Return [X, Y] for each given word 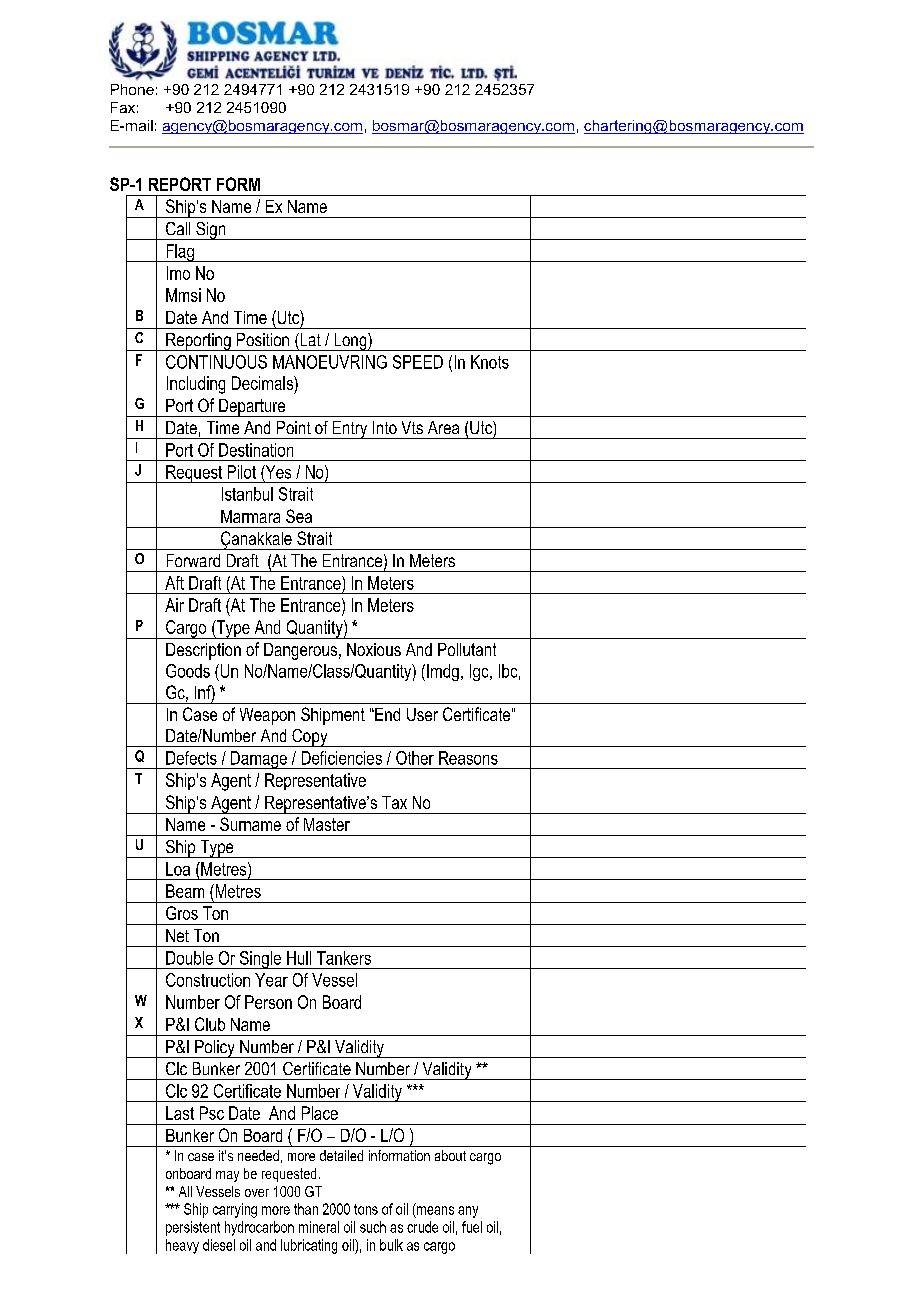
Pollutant [467, 649]
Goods [188, 671]
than [306, 1209]
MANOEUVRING [330, 362]
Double [189, 958]
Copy [310, 738]
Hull [299, 958]
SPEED [418, 362]
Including [196, 385]
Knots [490, 362]
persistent [193, 1228]
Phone [132, 89]
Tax [394, 802]
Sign [211, 231]
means [435, 1210]
